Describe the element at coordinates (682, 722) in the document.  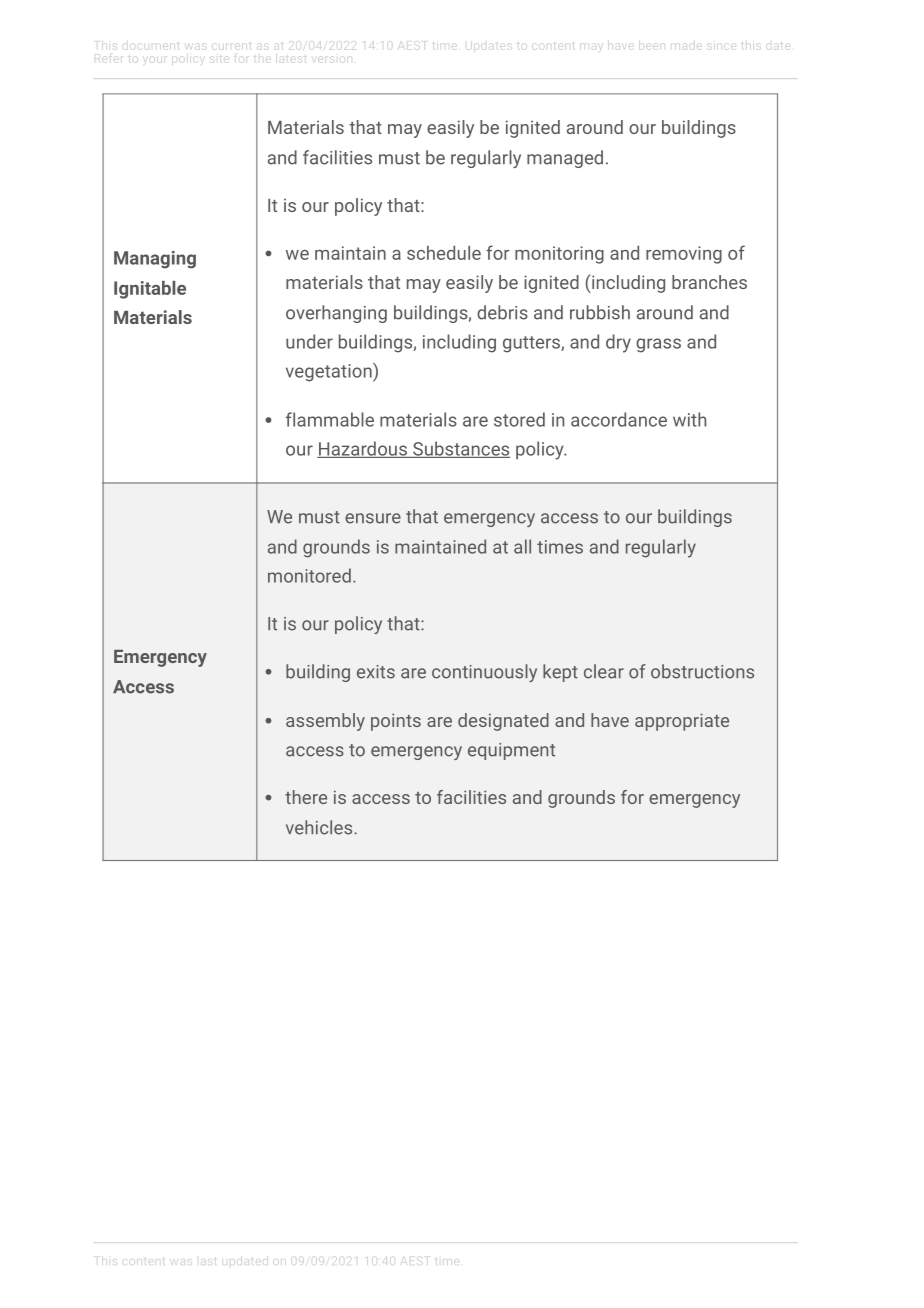
I see `appropriate` at that location.
